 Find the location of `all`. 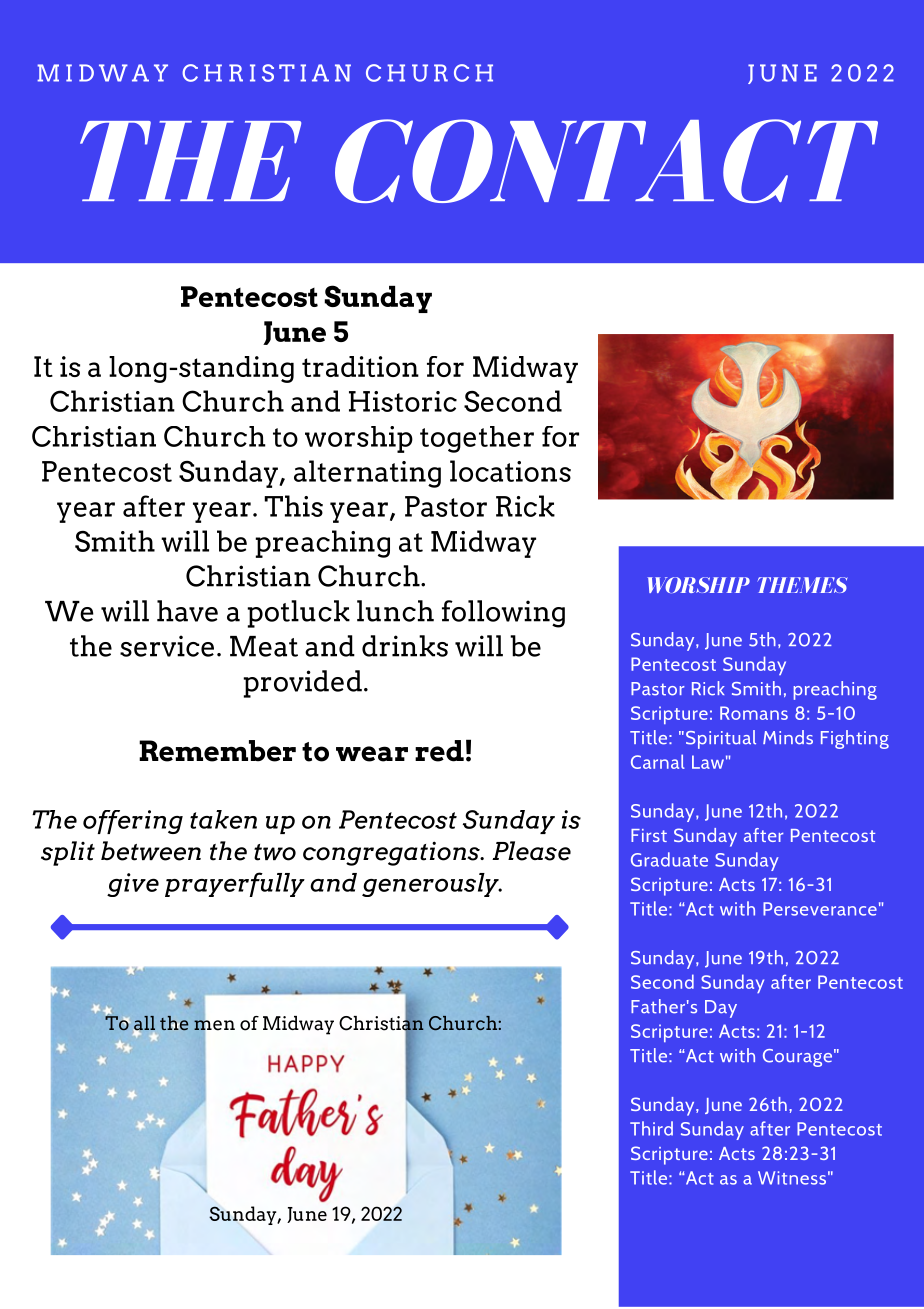

all is located at coordinates (144, 1024).
